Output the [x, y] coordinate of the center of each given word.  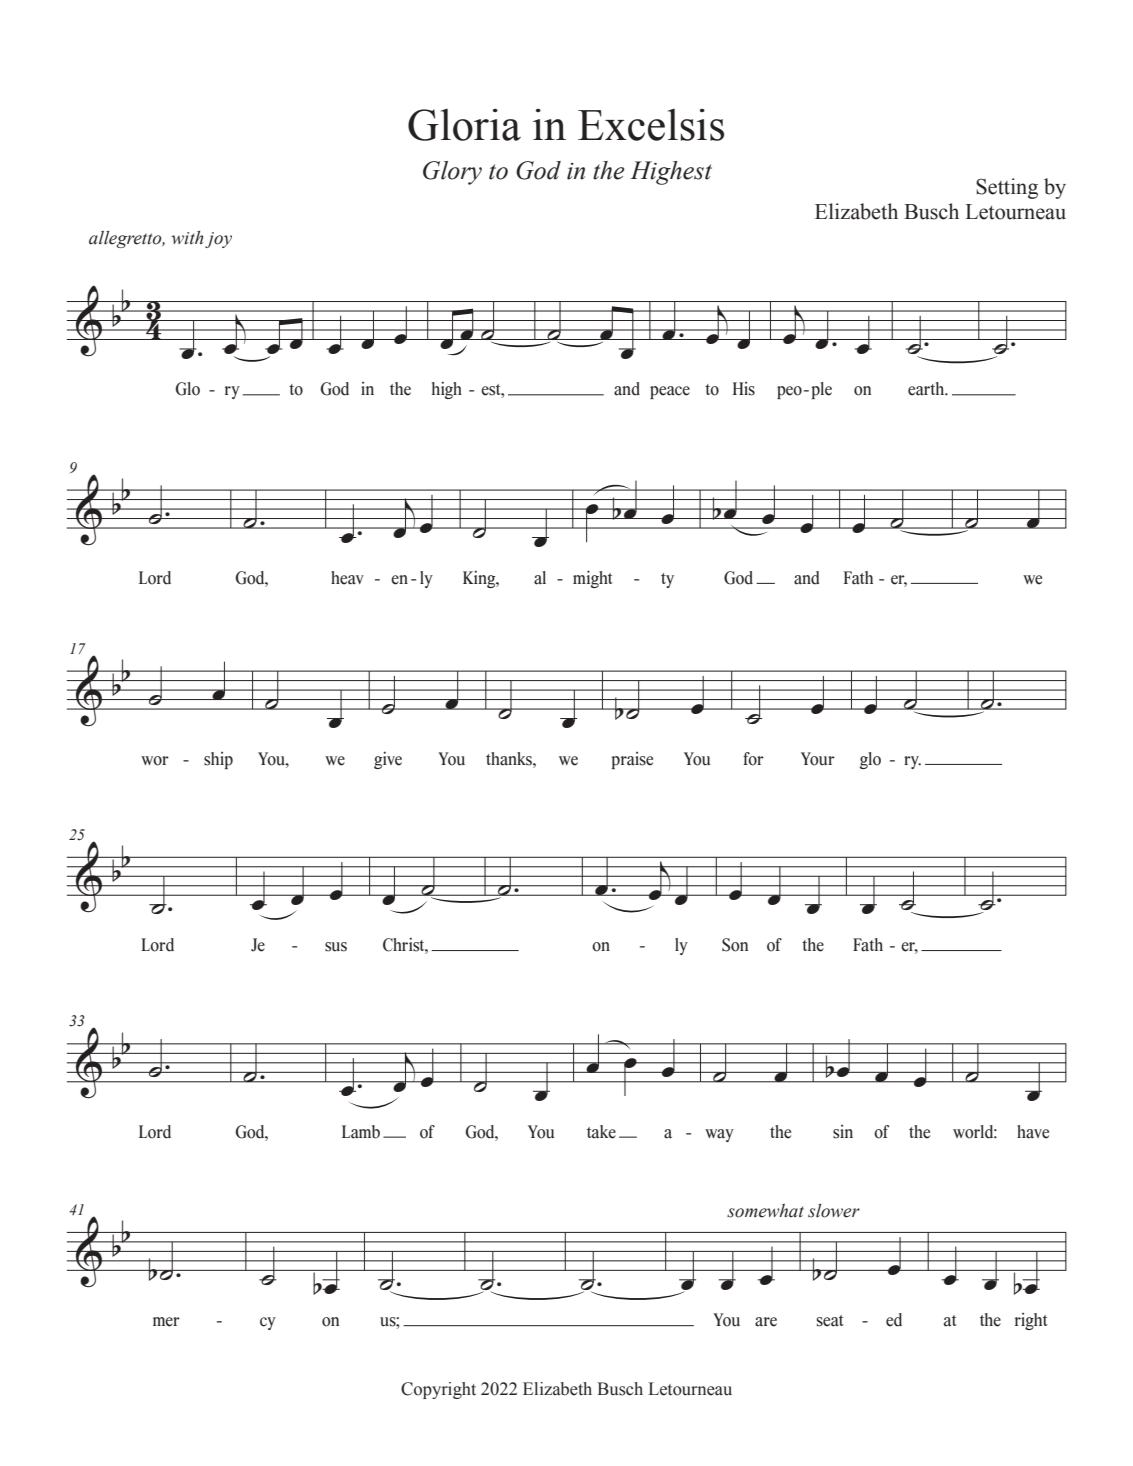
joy [218, 240]
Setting [1007, 188]
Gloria [464, 125]
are [766, 1322]
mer [166, 1322]
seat [830, 1321]
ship [218, 760]
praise [632, 760]
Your [818, 759]
